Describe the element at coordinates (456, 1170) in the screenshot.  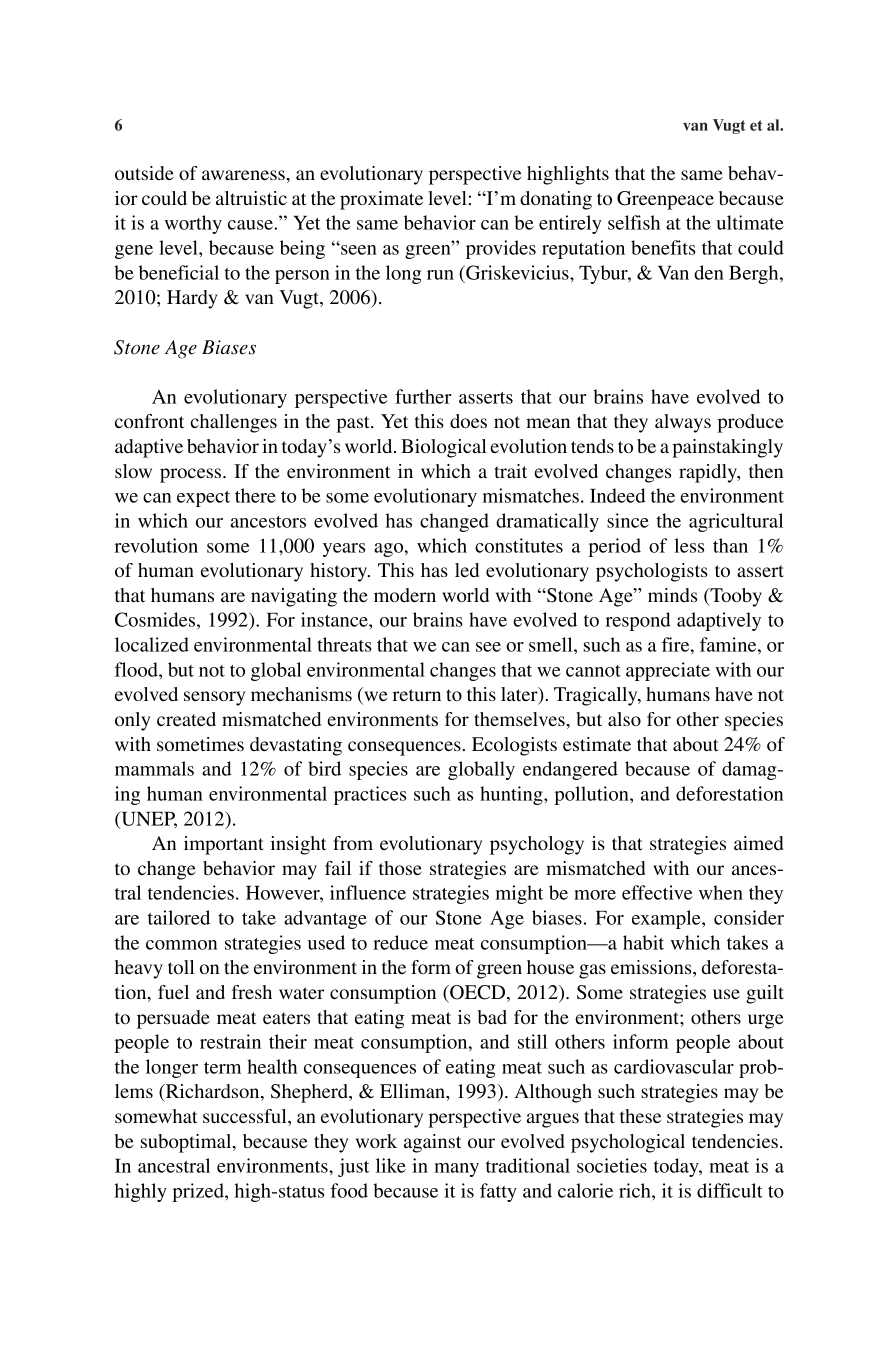
I see `many` at that location.
